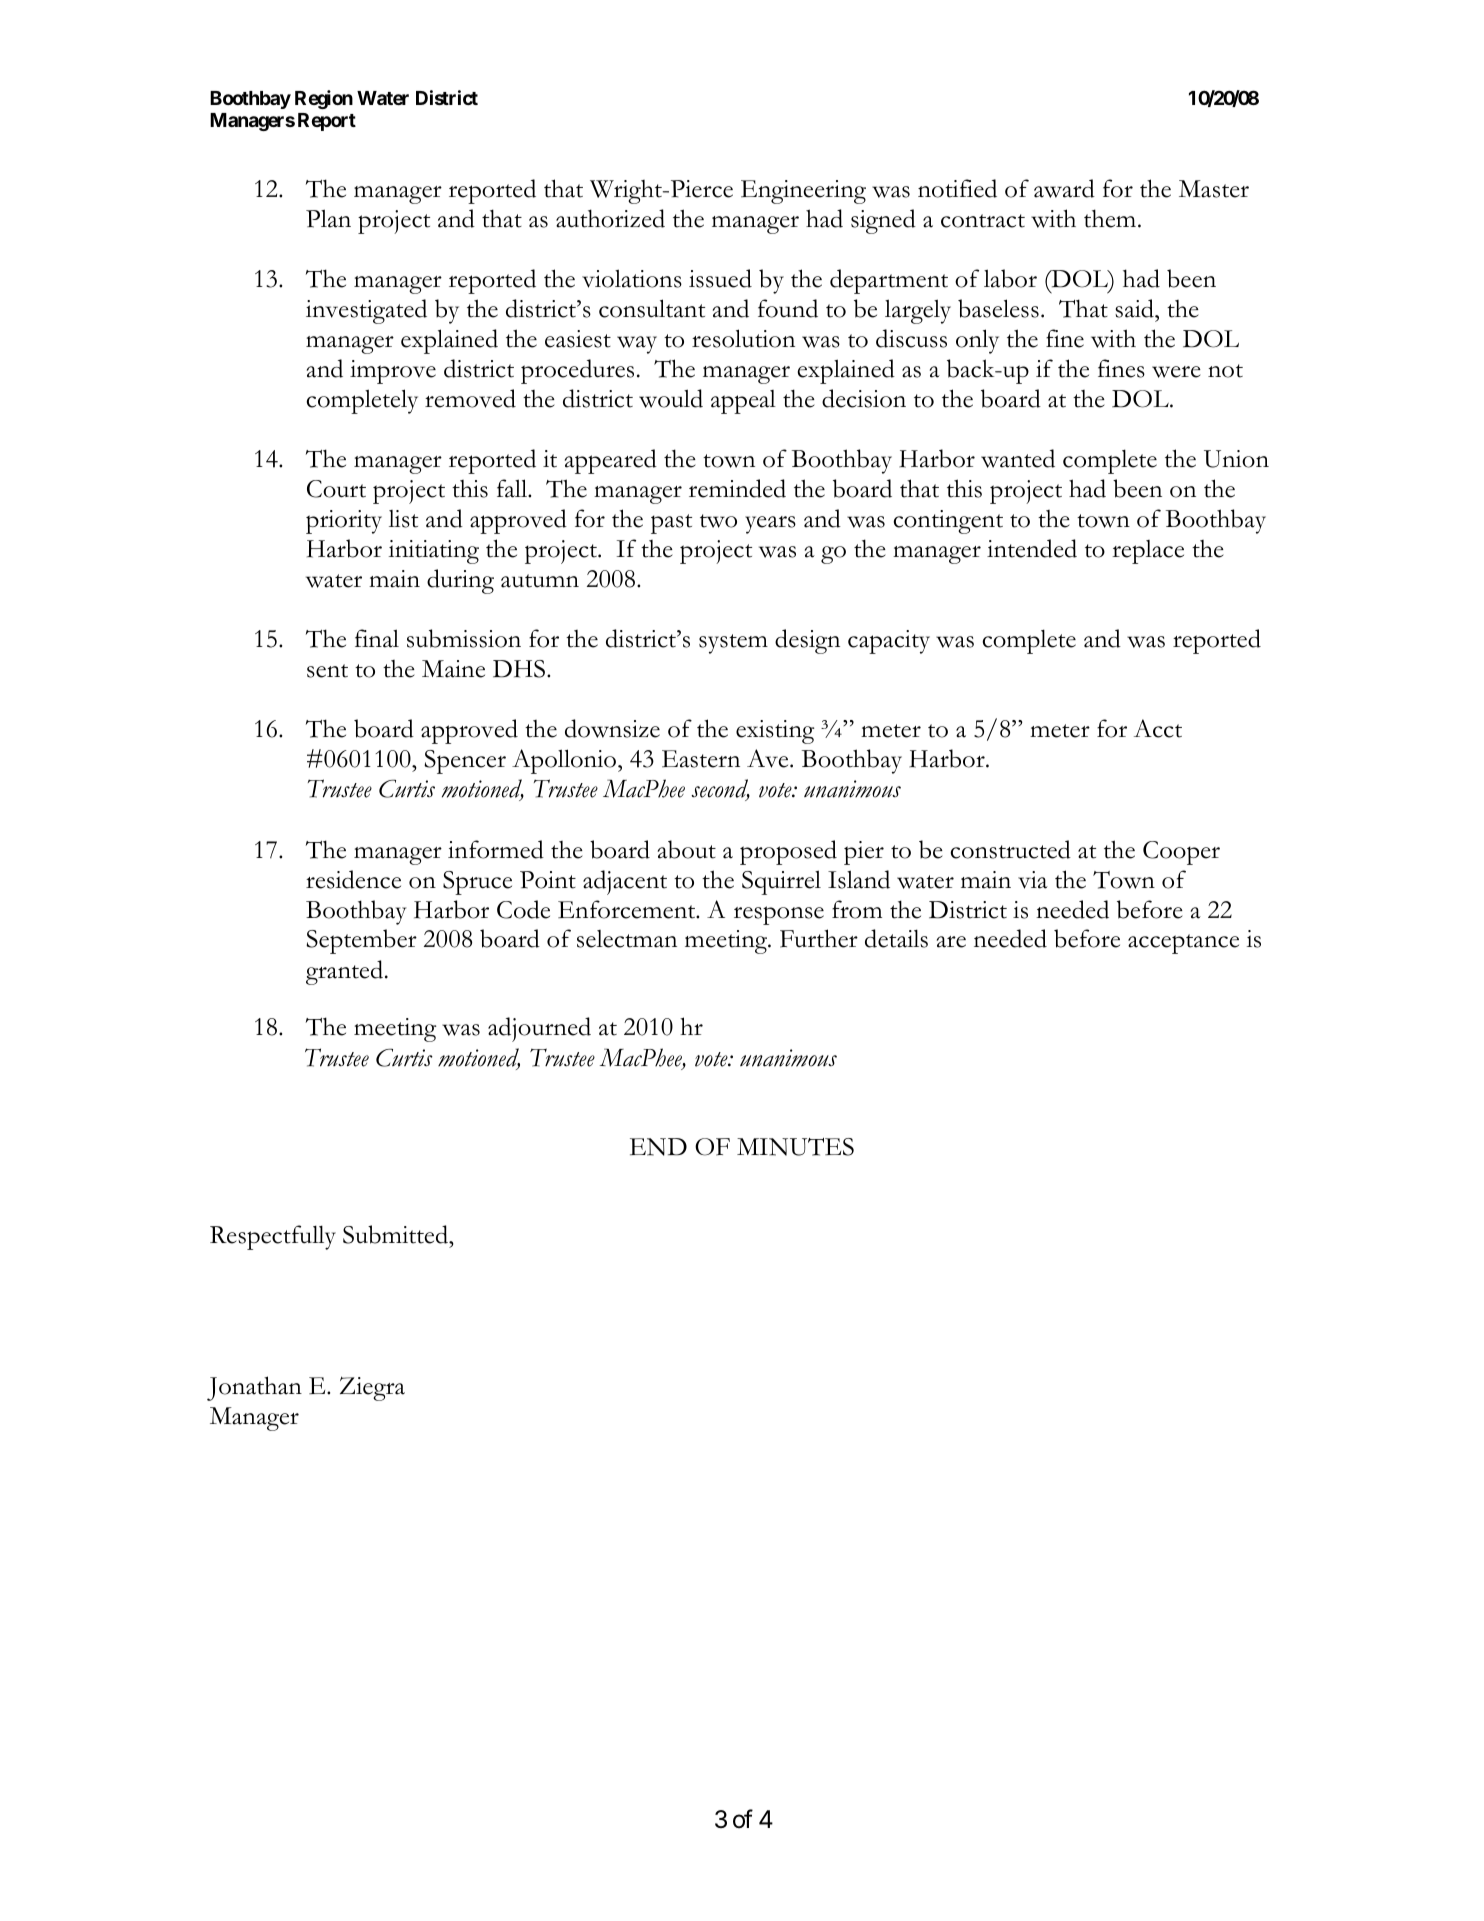  What do you see at coordinates (770, 525) in the page?
I see `years` at bounding box center [770, 525].
